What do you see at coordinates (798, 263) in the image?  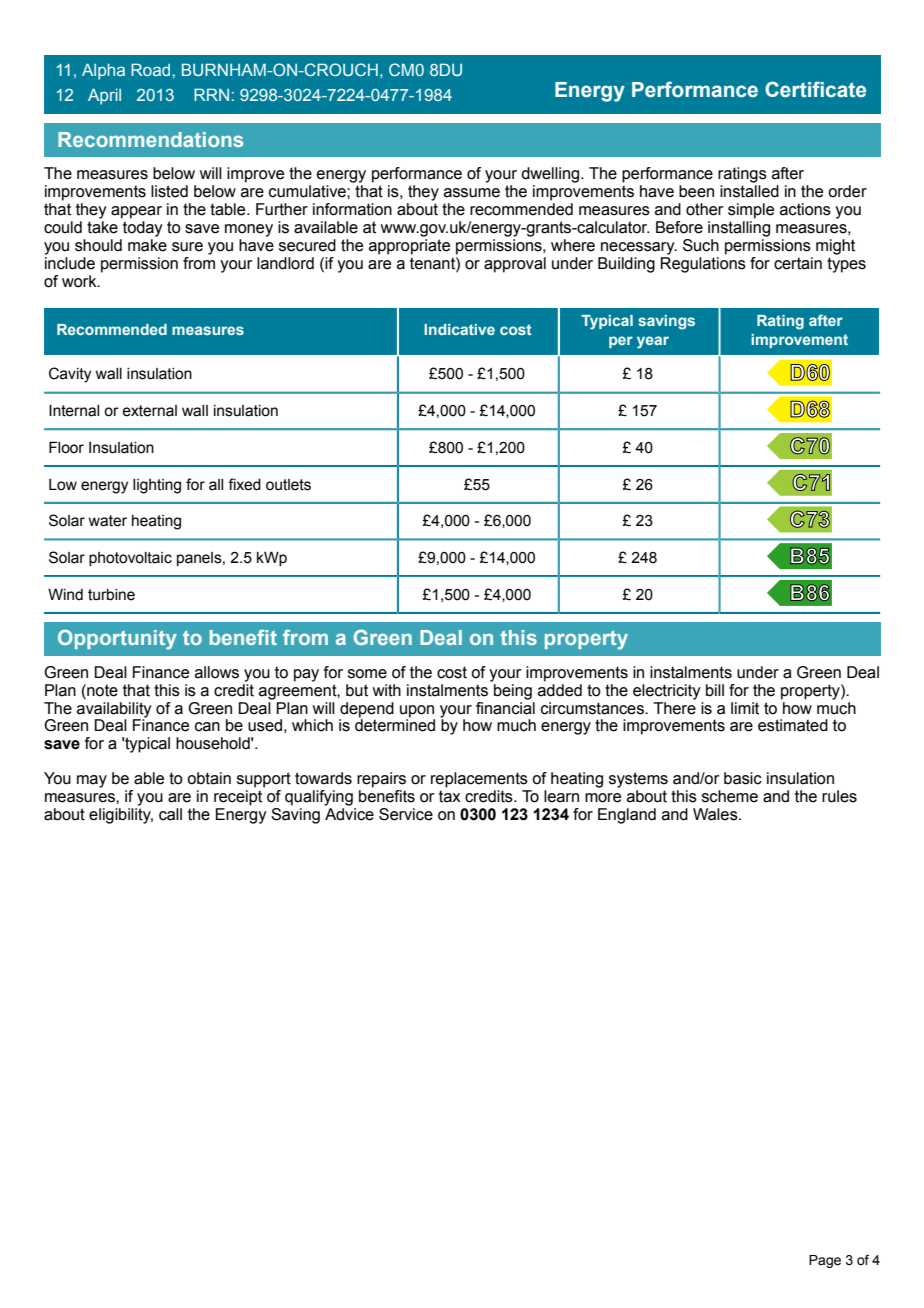 I see `certain` at bounding box center [798, 263].
